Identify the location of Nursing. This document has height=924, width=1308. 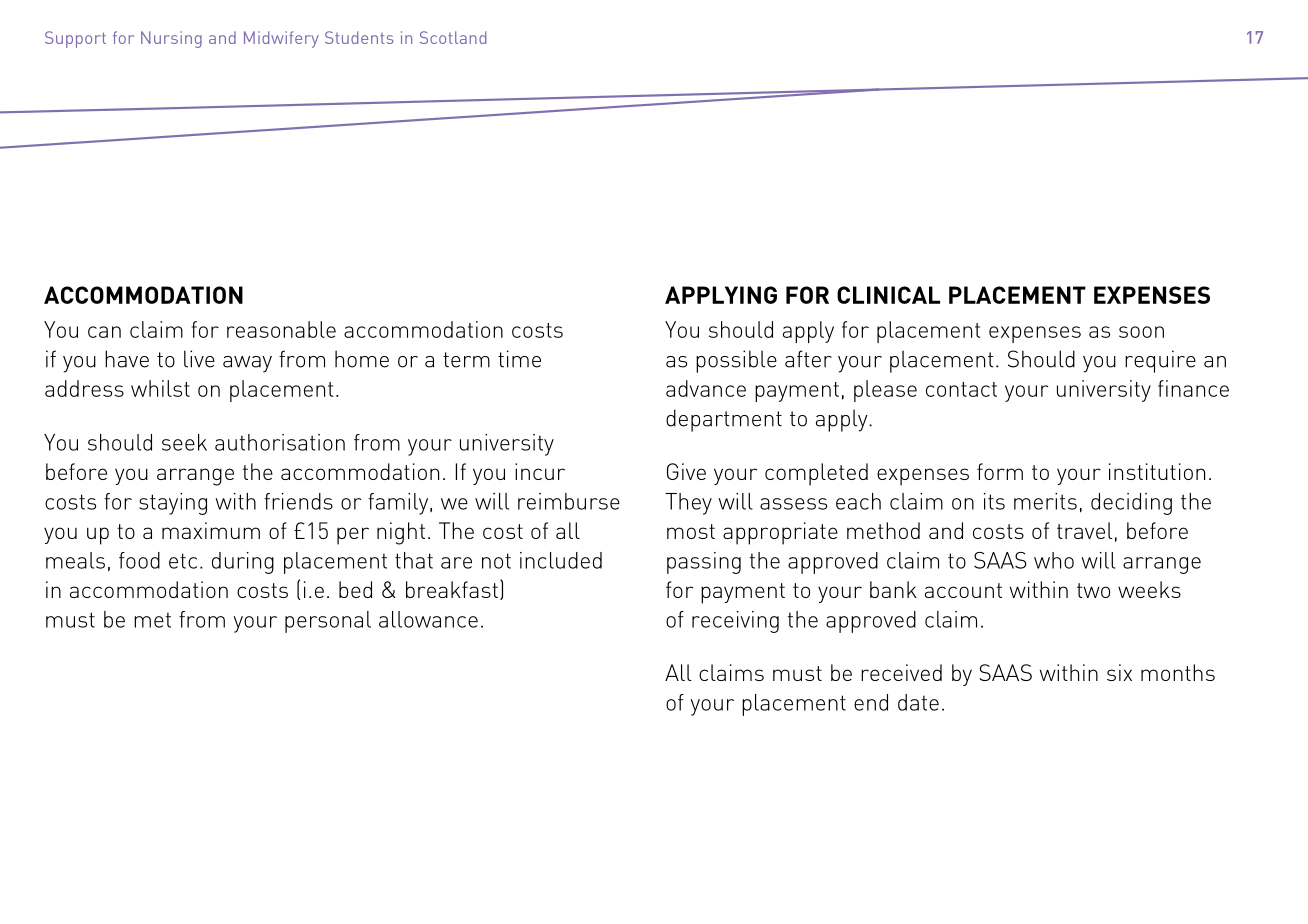
(171, 39).
